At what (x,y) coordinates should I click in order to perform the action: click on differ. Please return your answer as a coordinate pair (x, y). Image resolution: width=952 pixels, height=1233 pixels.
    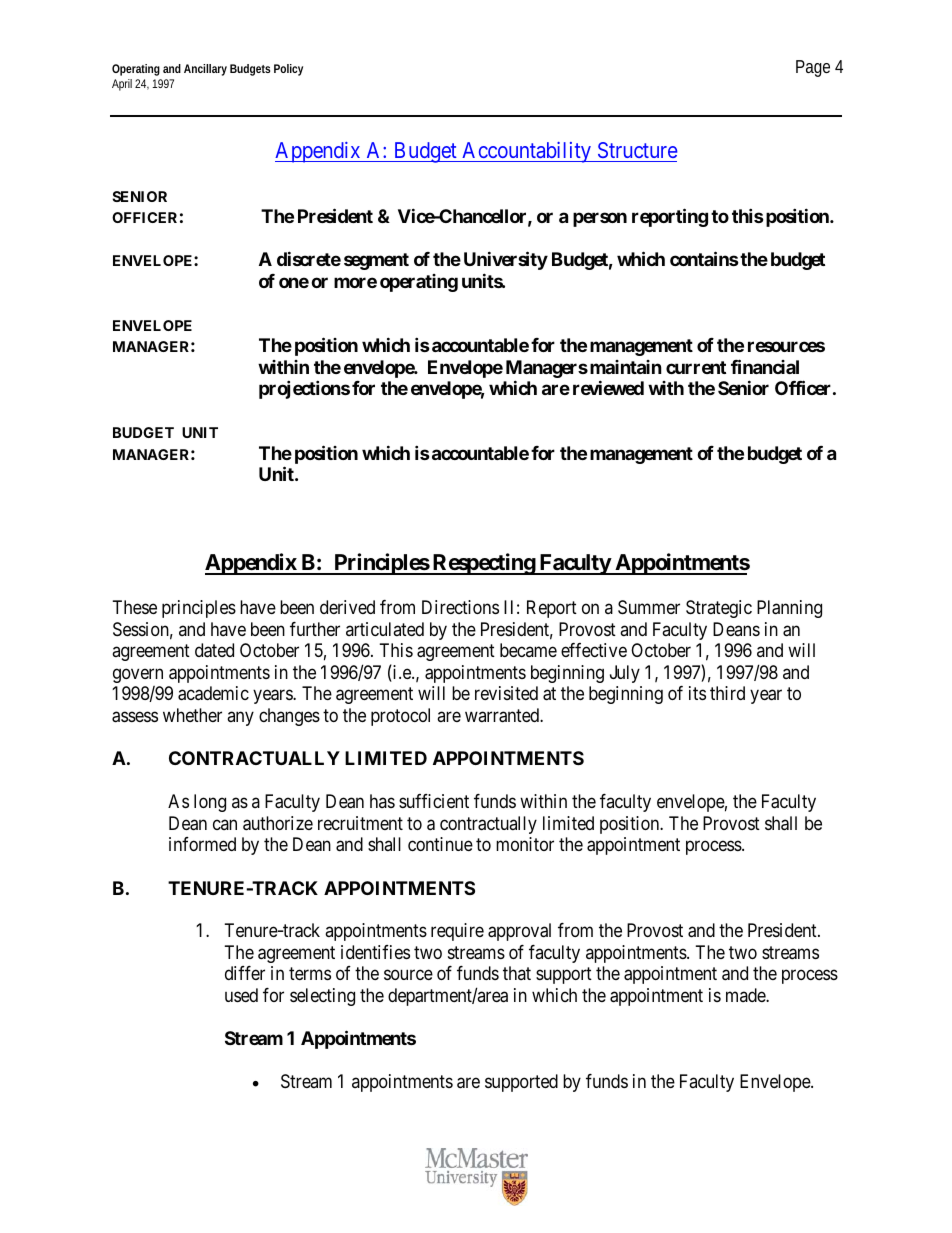
    Looking at the image, I should click on (245, 973).
